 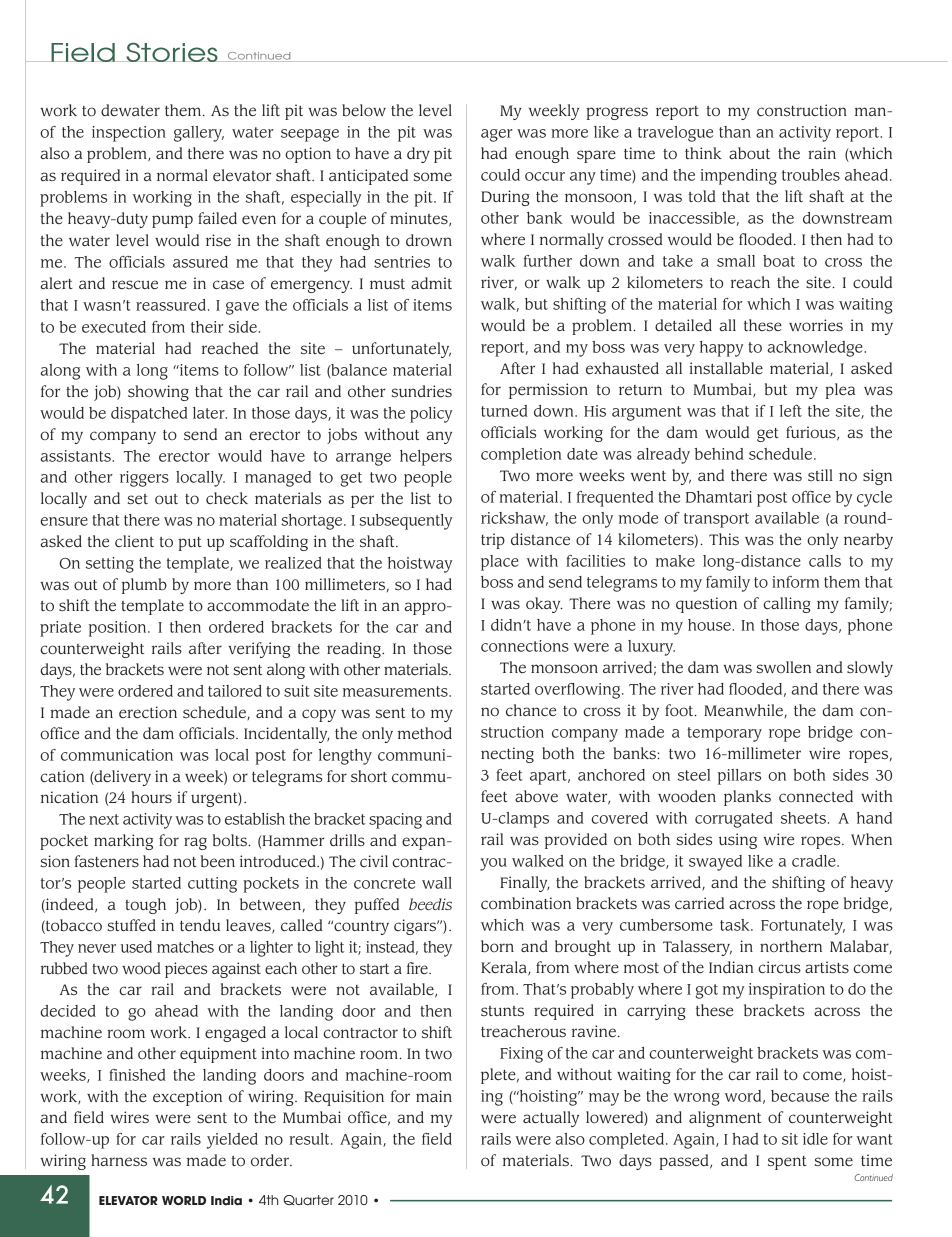 I want to click on below, so click(x=364, y=110).
